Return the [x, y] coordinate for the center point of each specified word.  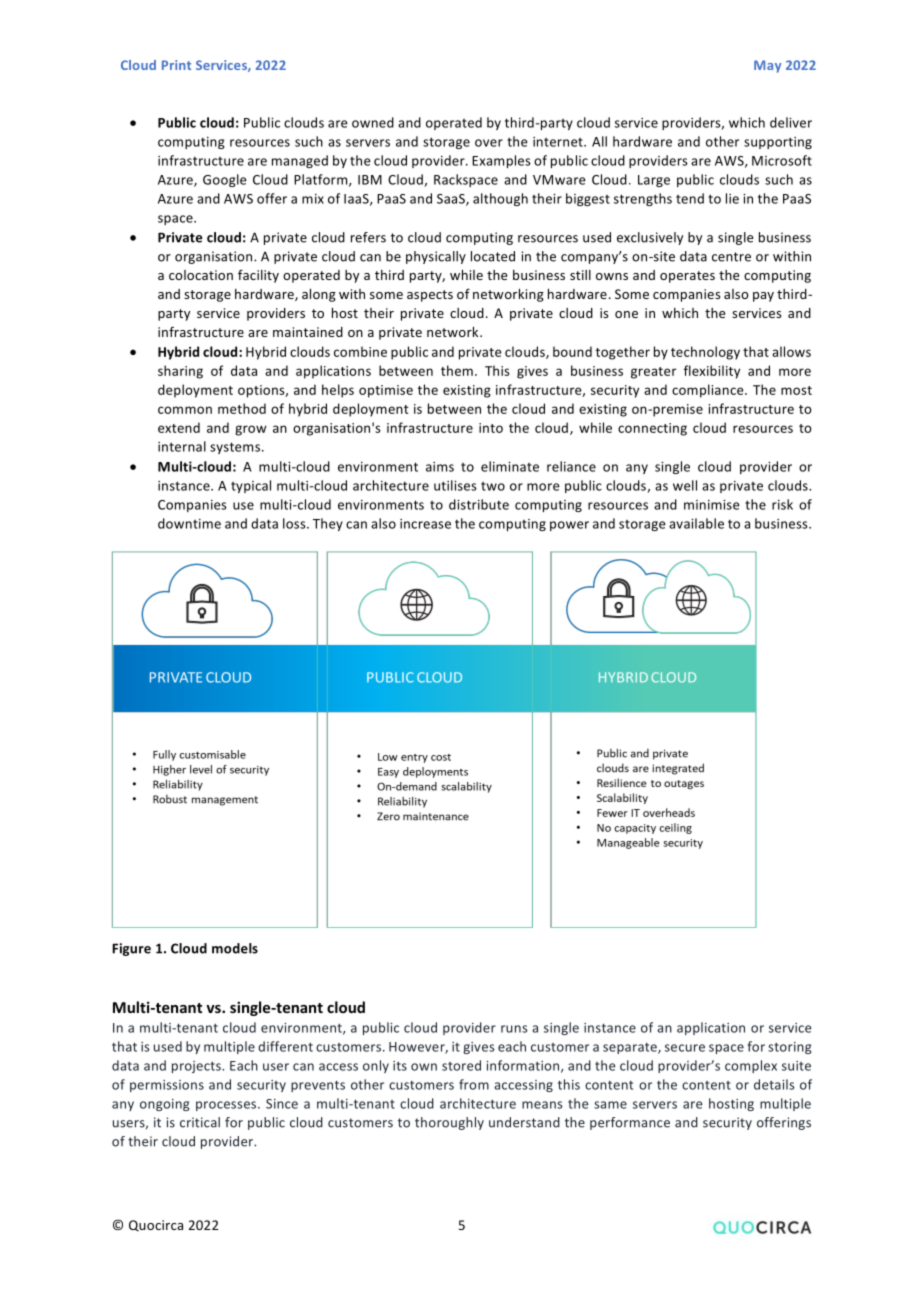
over [489, 143]
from [474, 1084]
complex [751, 1066]
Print [176, 65]
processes [227, 1106]
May [767, 66]
